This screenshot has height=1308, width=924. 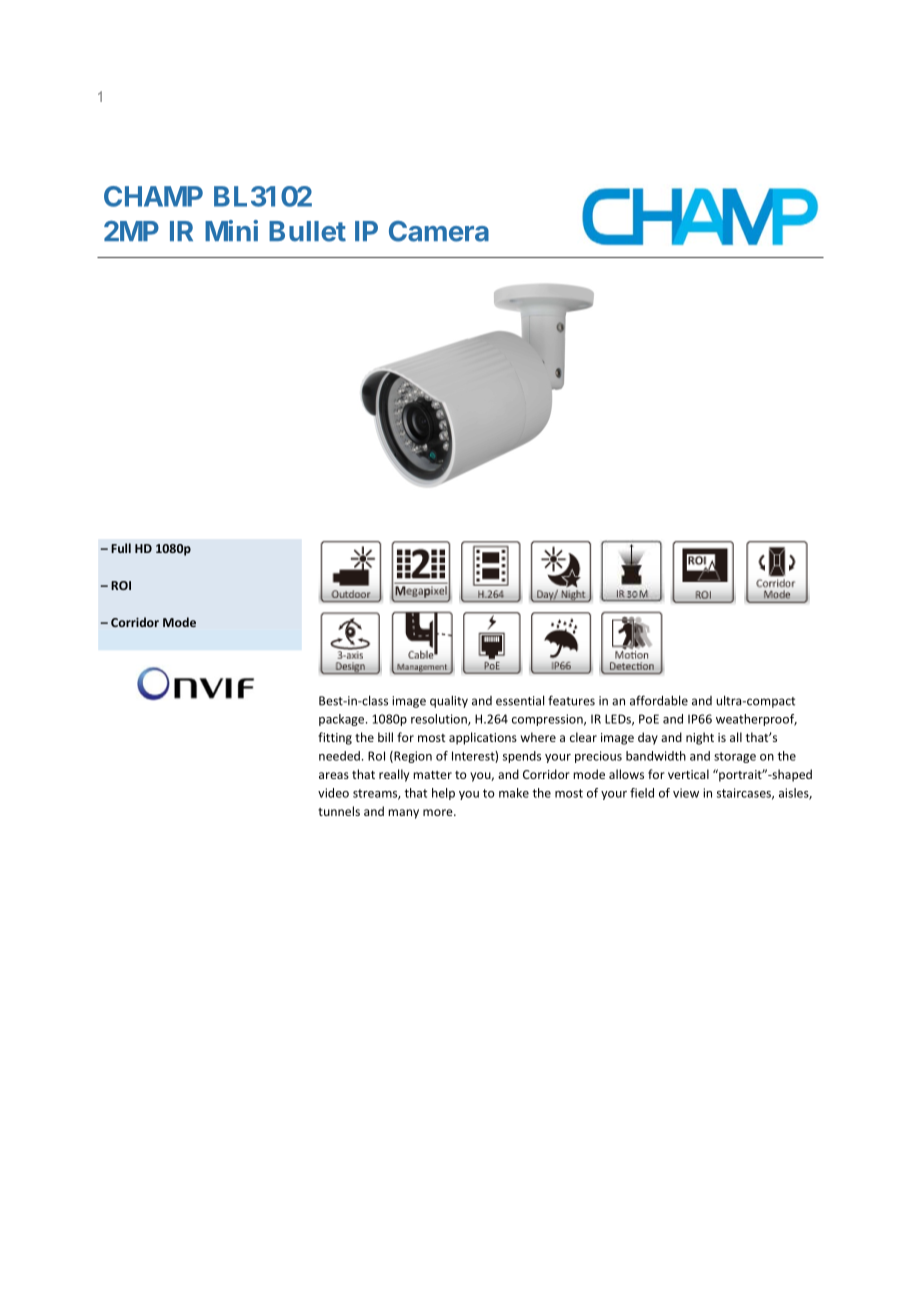 What do you see at coordinates (333, 793) in the screenshot?
I see `video` at bounding box center [333, 793].
